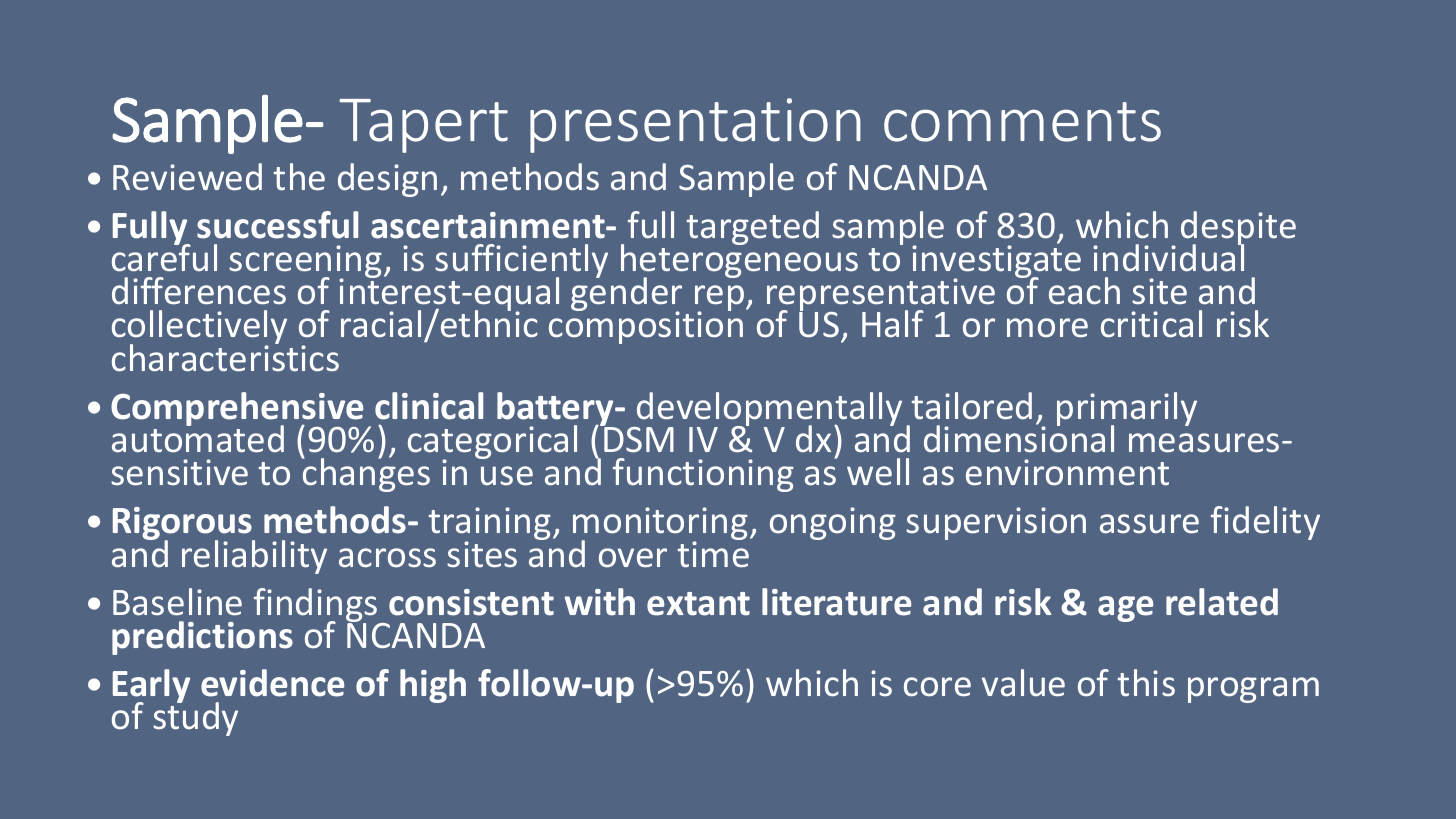 Image resolution: width=1456 pixels, height=819 pixels. Describe the element at coordinates (1146, 683) in the page. I see `this` at that location.
